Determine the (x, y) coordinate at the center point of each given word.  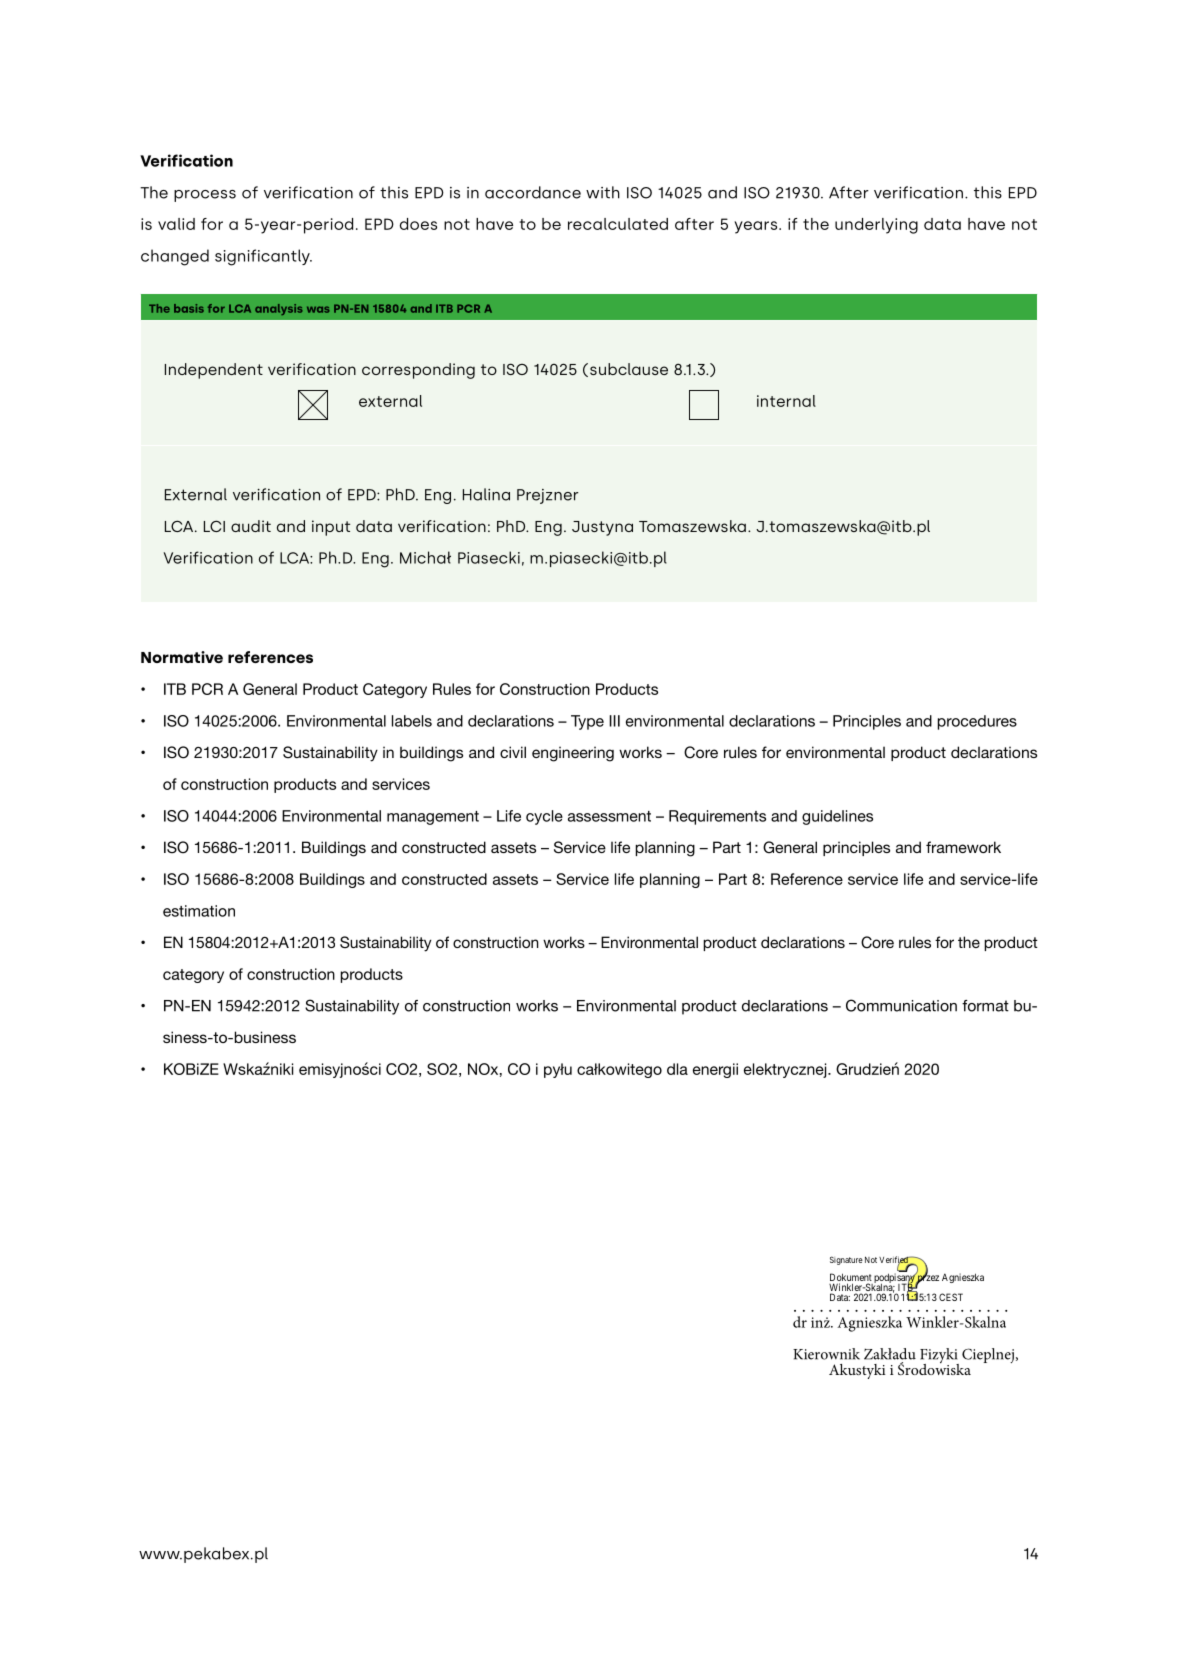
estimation (199, 911)
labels (412, 721)
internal (786, 401)
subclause (629, 369)
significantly (263, 257)
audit (251, 526)
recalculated (618, 224)
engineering (573, 754)
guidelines (837, 817)
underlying (876, 226)
